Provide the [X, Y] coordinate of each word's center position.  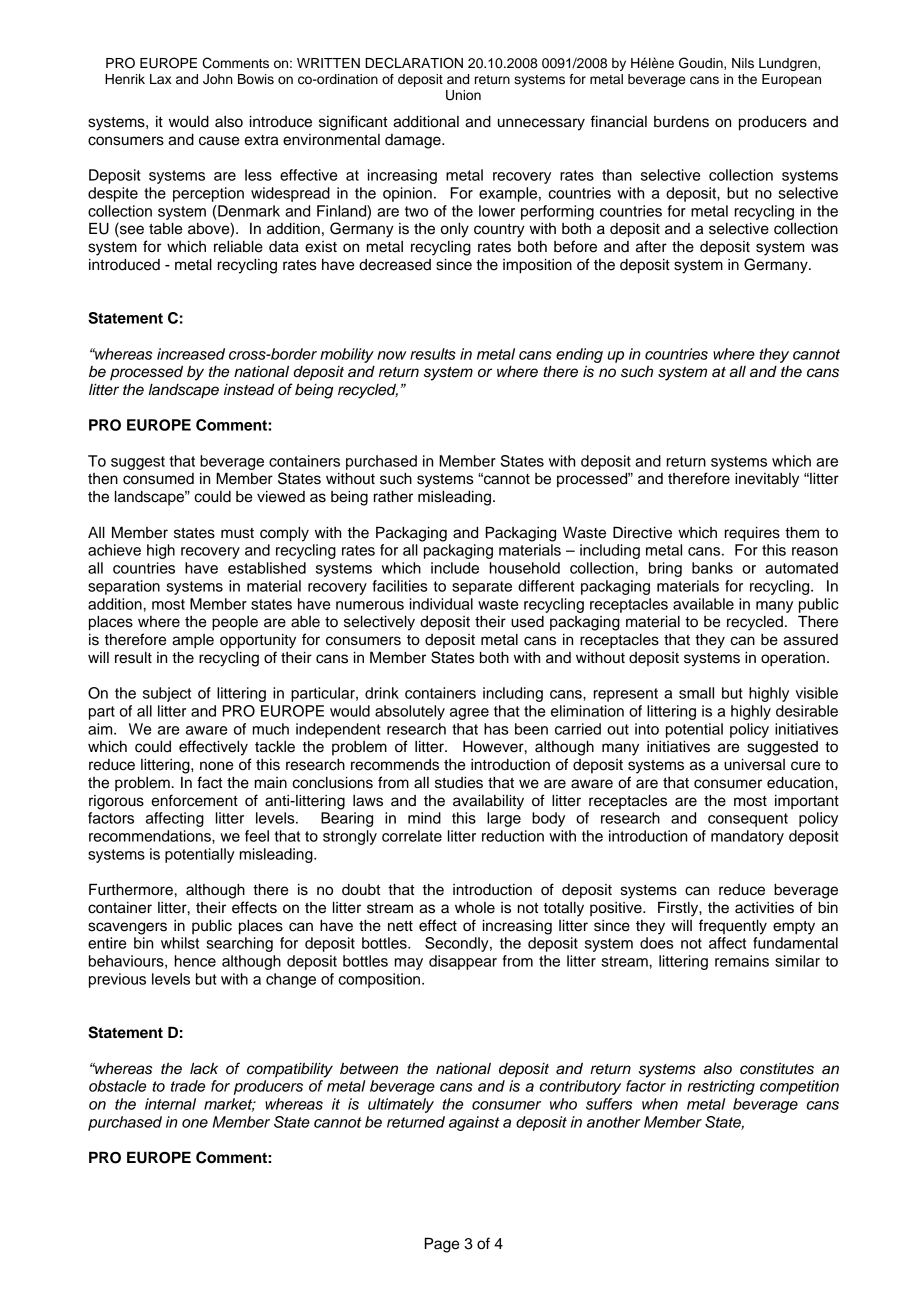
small [696, 693]
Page [442, 1245]
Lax [161, 79]
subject [167, 694]
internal [170, 1104]
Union [463, 95]
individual [441, 604]
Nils [743, 63]
